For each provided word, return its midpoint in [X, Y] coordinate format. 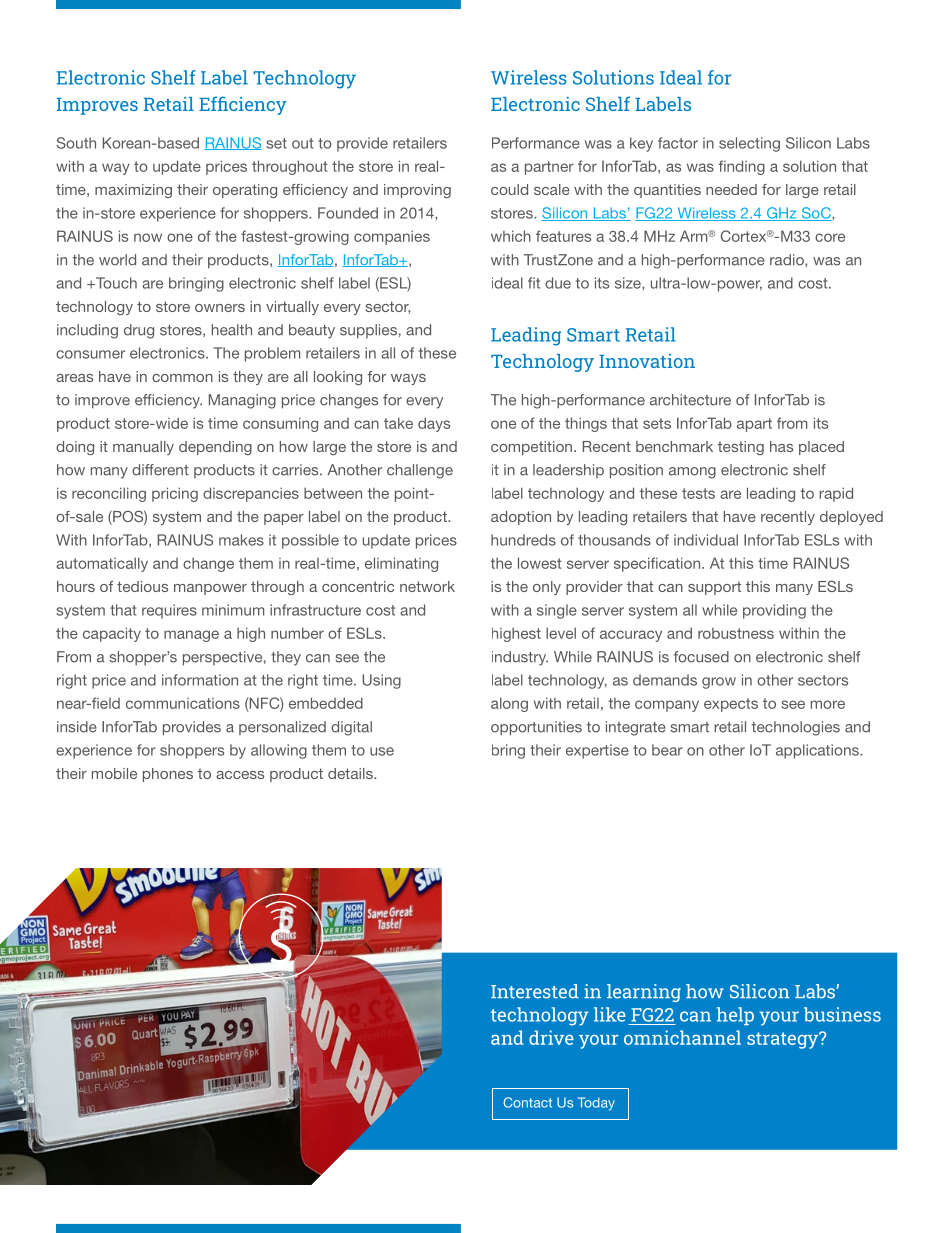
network [427, 586]
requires [169, 611]
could [509, 189]
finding [742, 167]
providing [774, 611]
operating [245, 191]
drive [551, 1037]
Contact [527, 1102]
